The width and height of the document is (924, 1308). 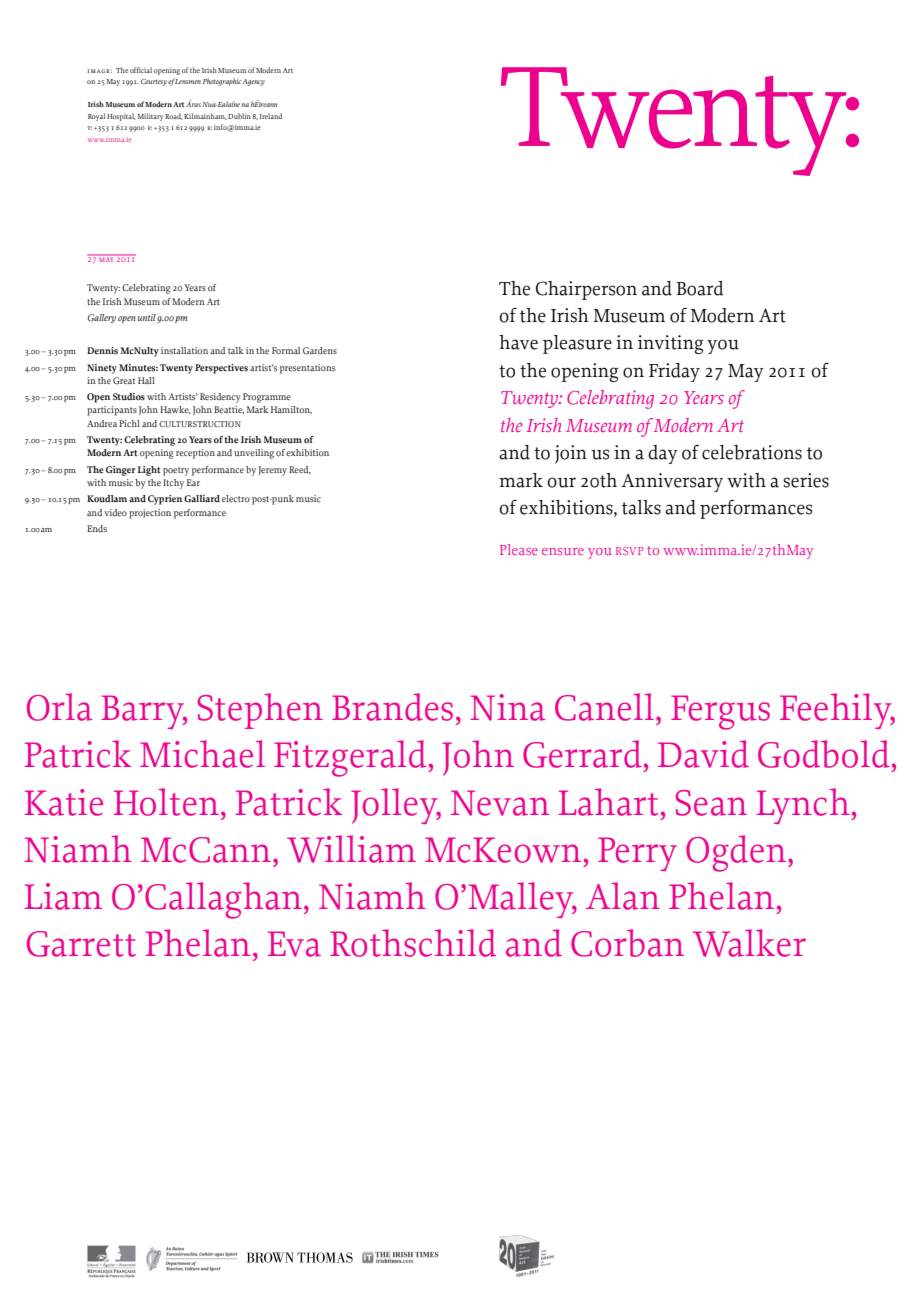 I want to click on Board, so click(x=700, y=288).
